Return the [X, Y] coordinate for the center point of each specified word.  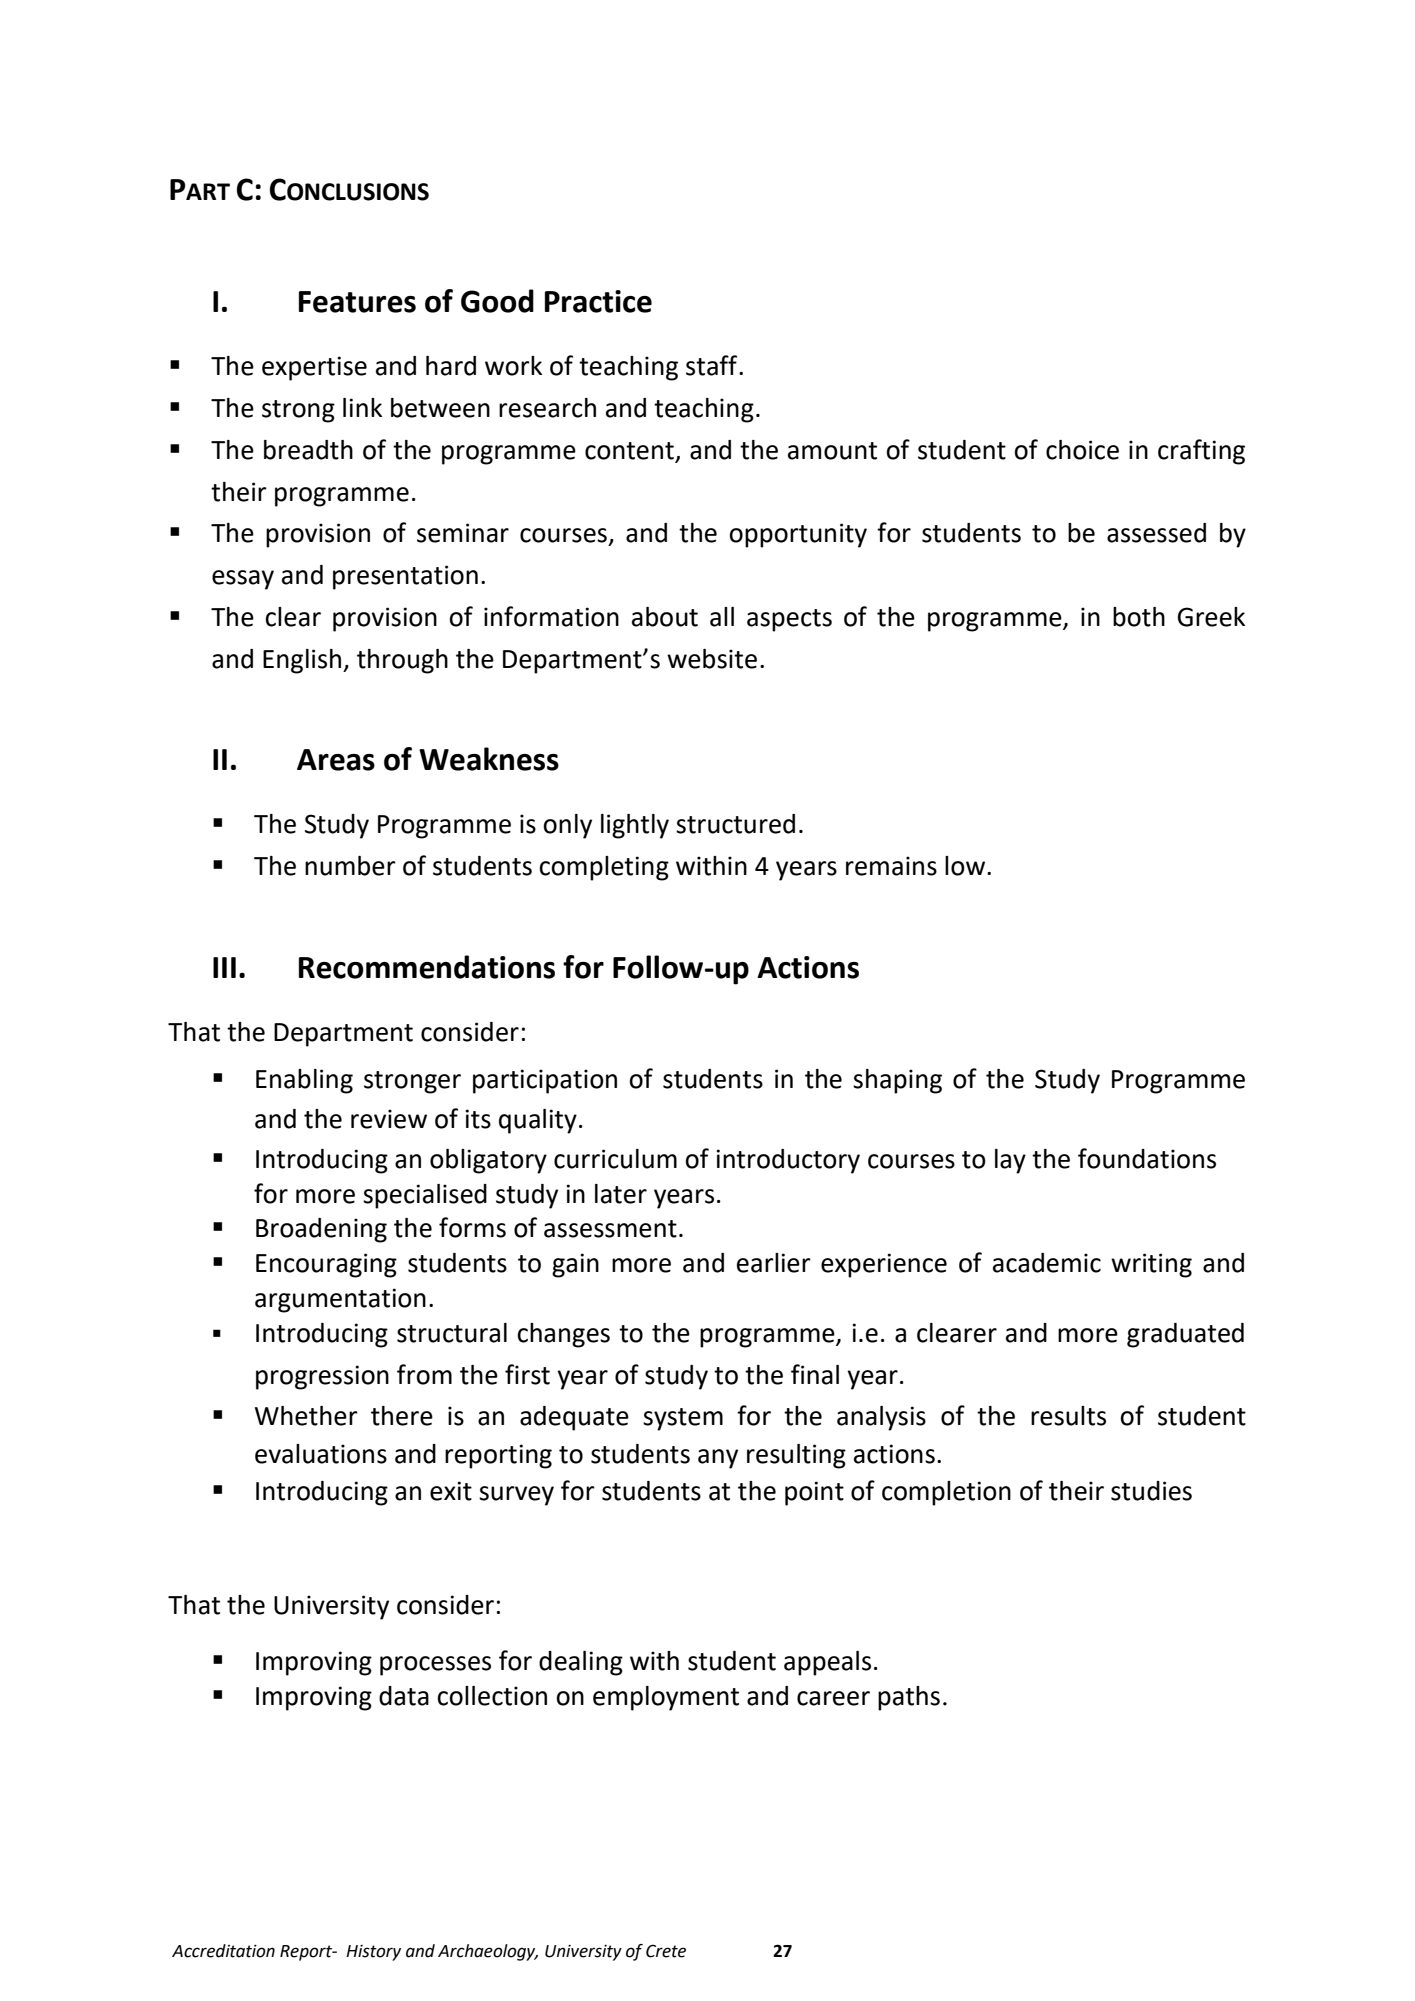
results [1068, 1416]
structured [735, 824]
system [683, 1419]
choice [1082, 450]
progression [322, 1377]
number [350, 866]
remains [891, 866]
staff [713, 365]
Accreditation [223, 1951]
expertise [314, 368]
